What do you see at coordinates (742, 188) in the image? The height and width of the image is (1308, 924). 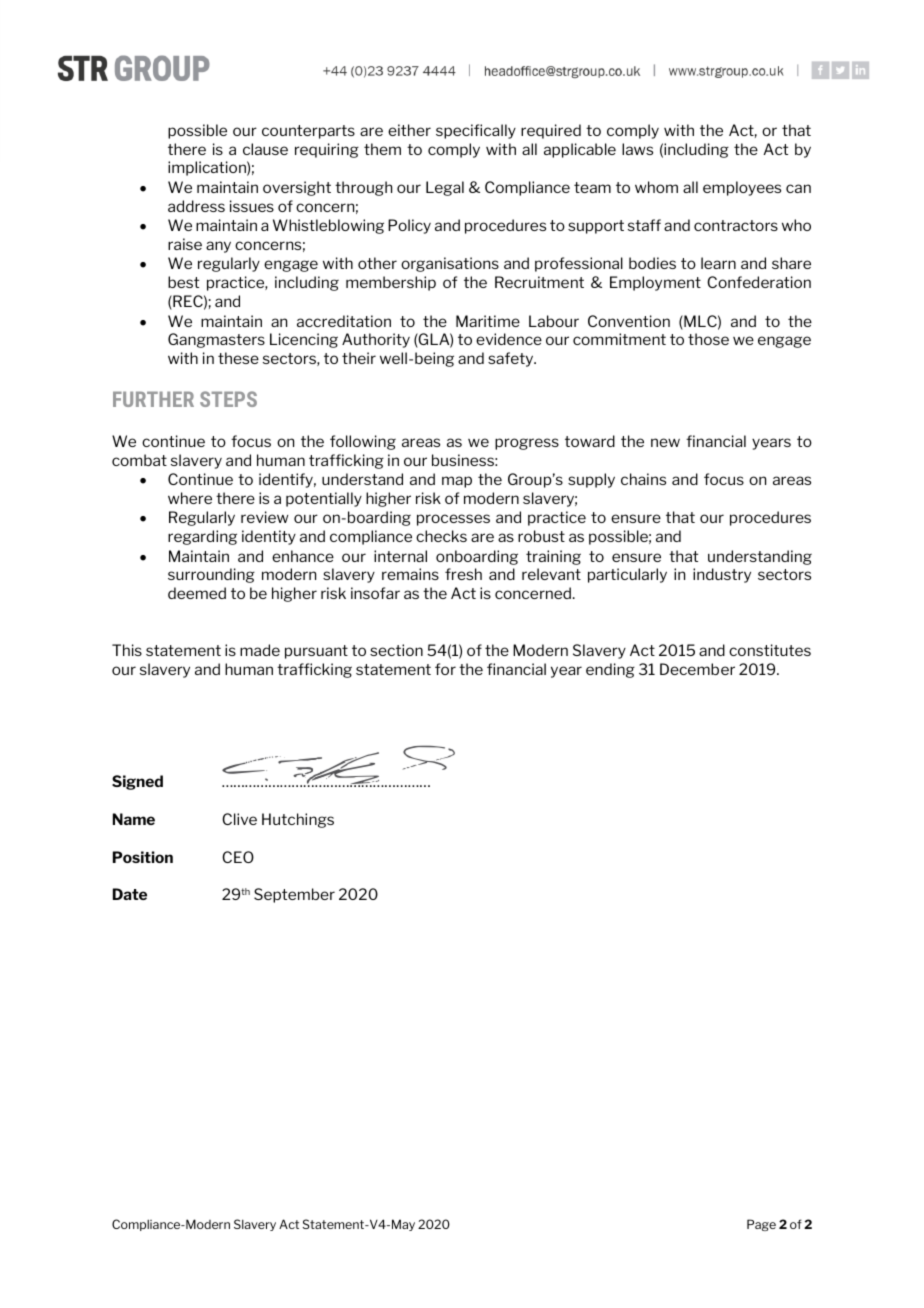 I see `employees` at bounding box center [742, 188].
